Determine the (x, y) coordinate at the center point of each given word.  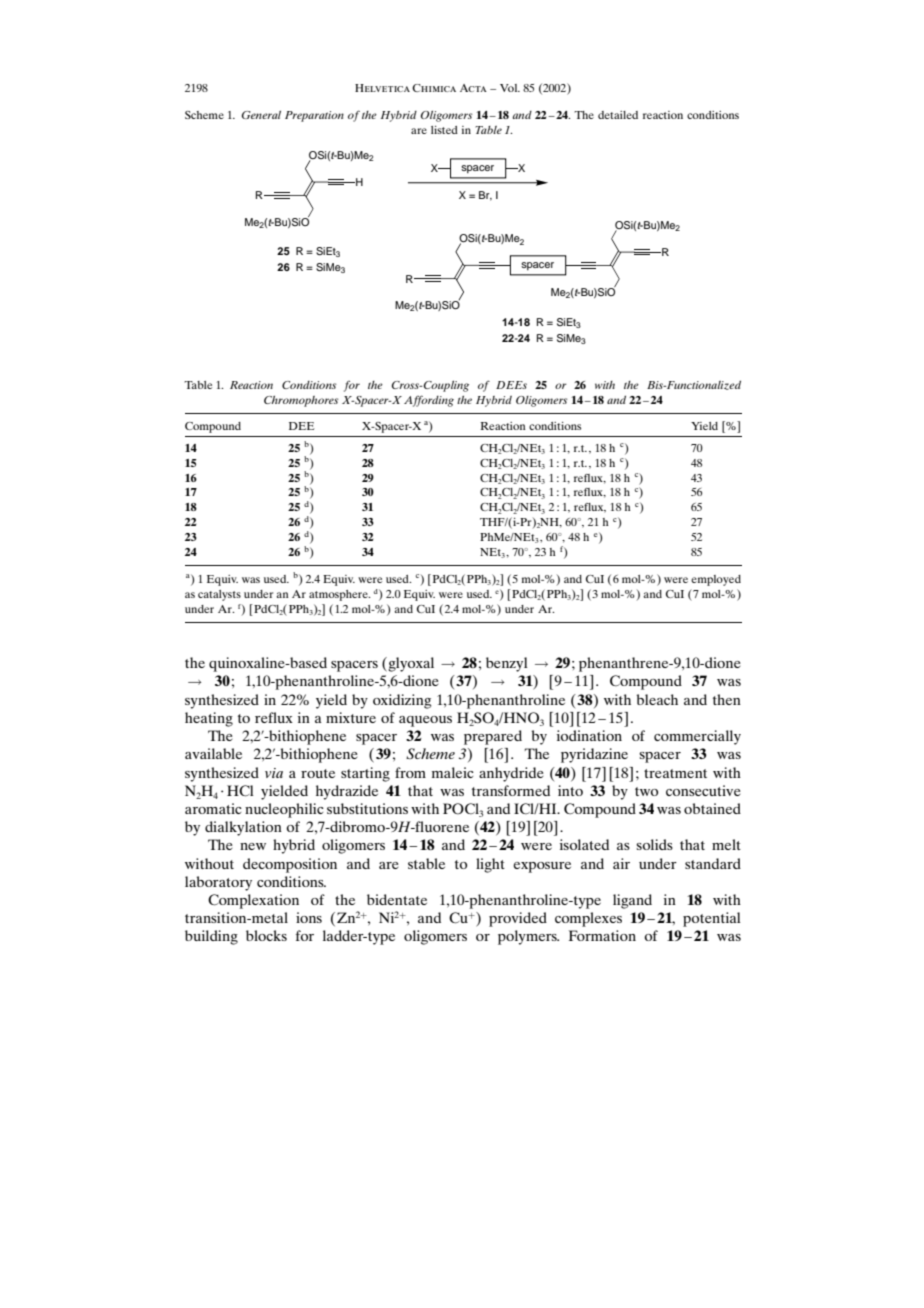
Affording (429, 401)
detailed (618, 115)
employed (716, 580)
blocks (266, 935)
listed (444, 130)
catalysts (219, 595)
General (261, 115)
